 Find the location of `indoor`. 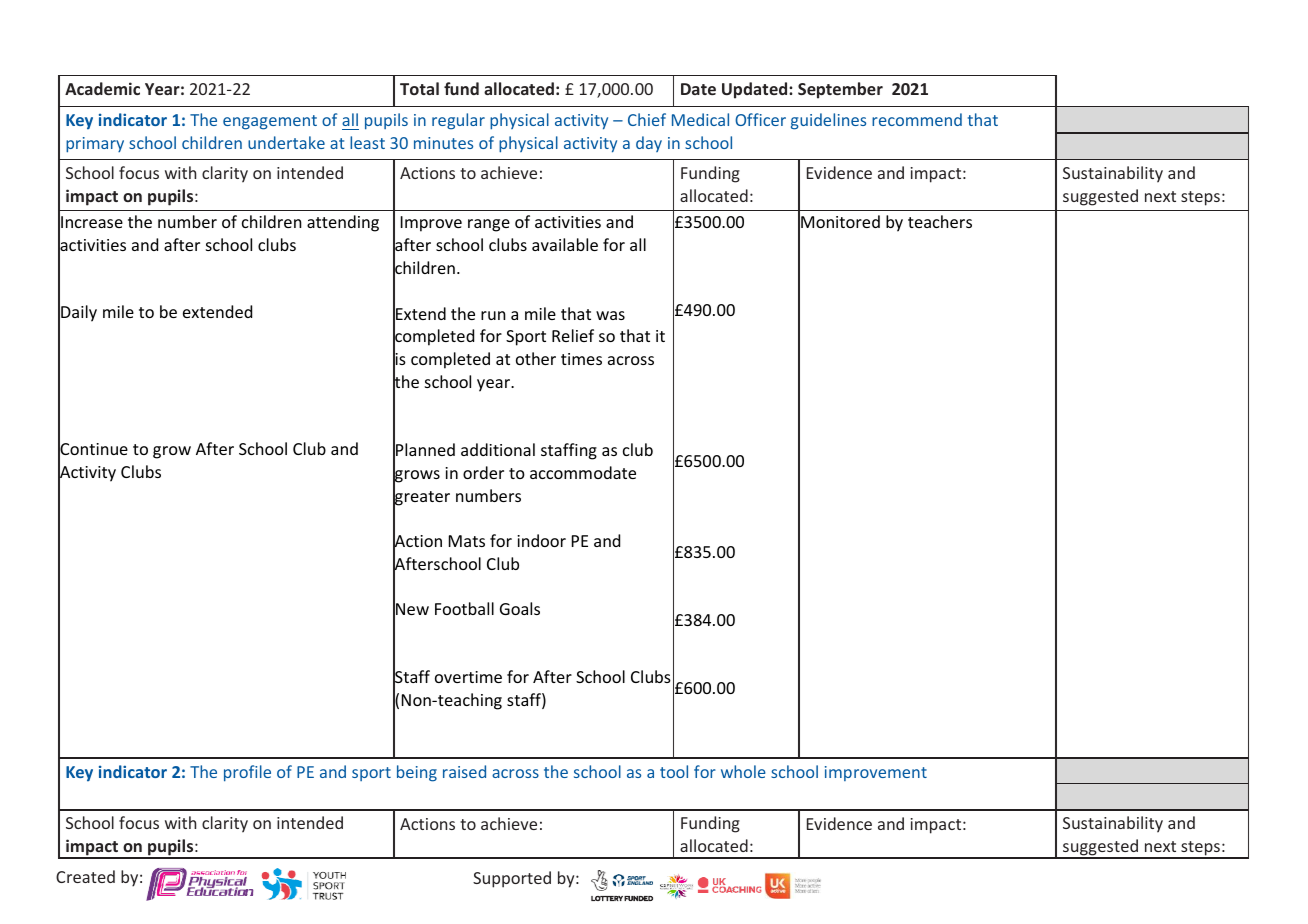

indoor is located at coordinates (541, 540).
